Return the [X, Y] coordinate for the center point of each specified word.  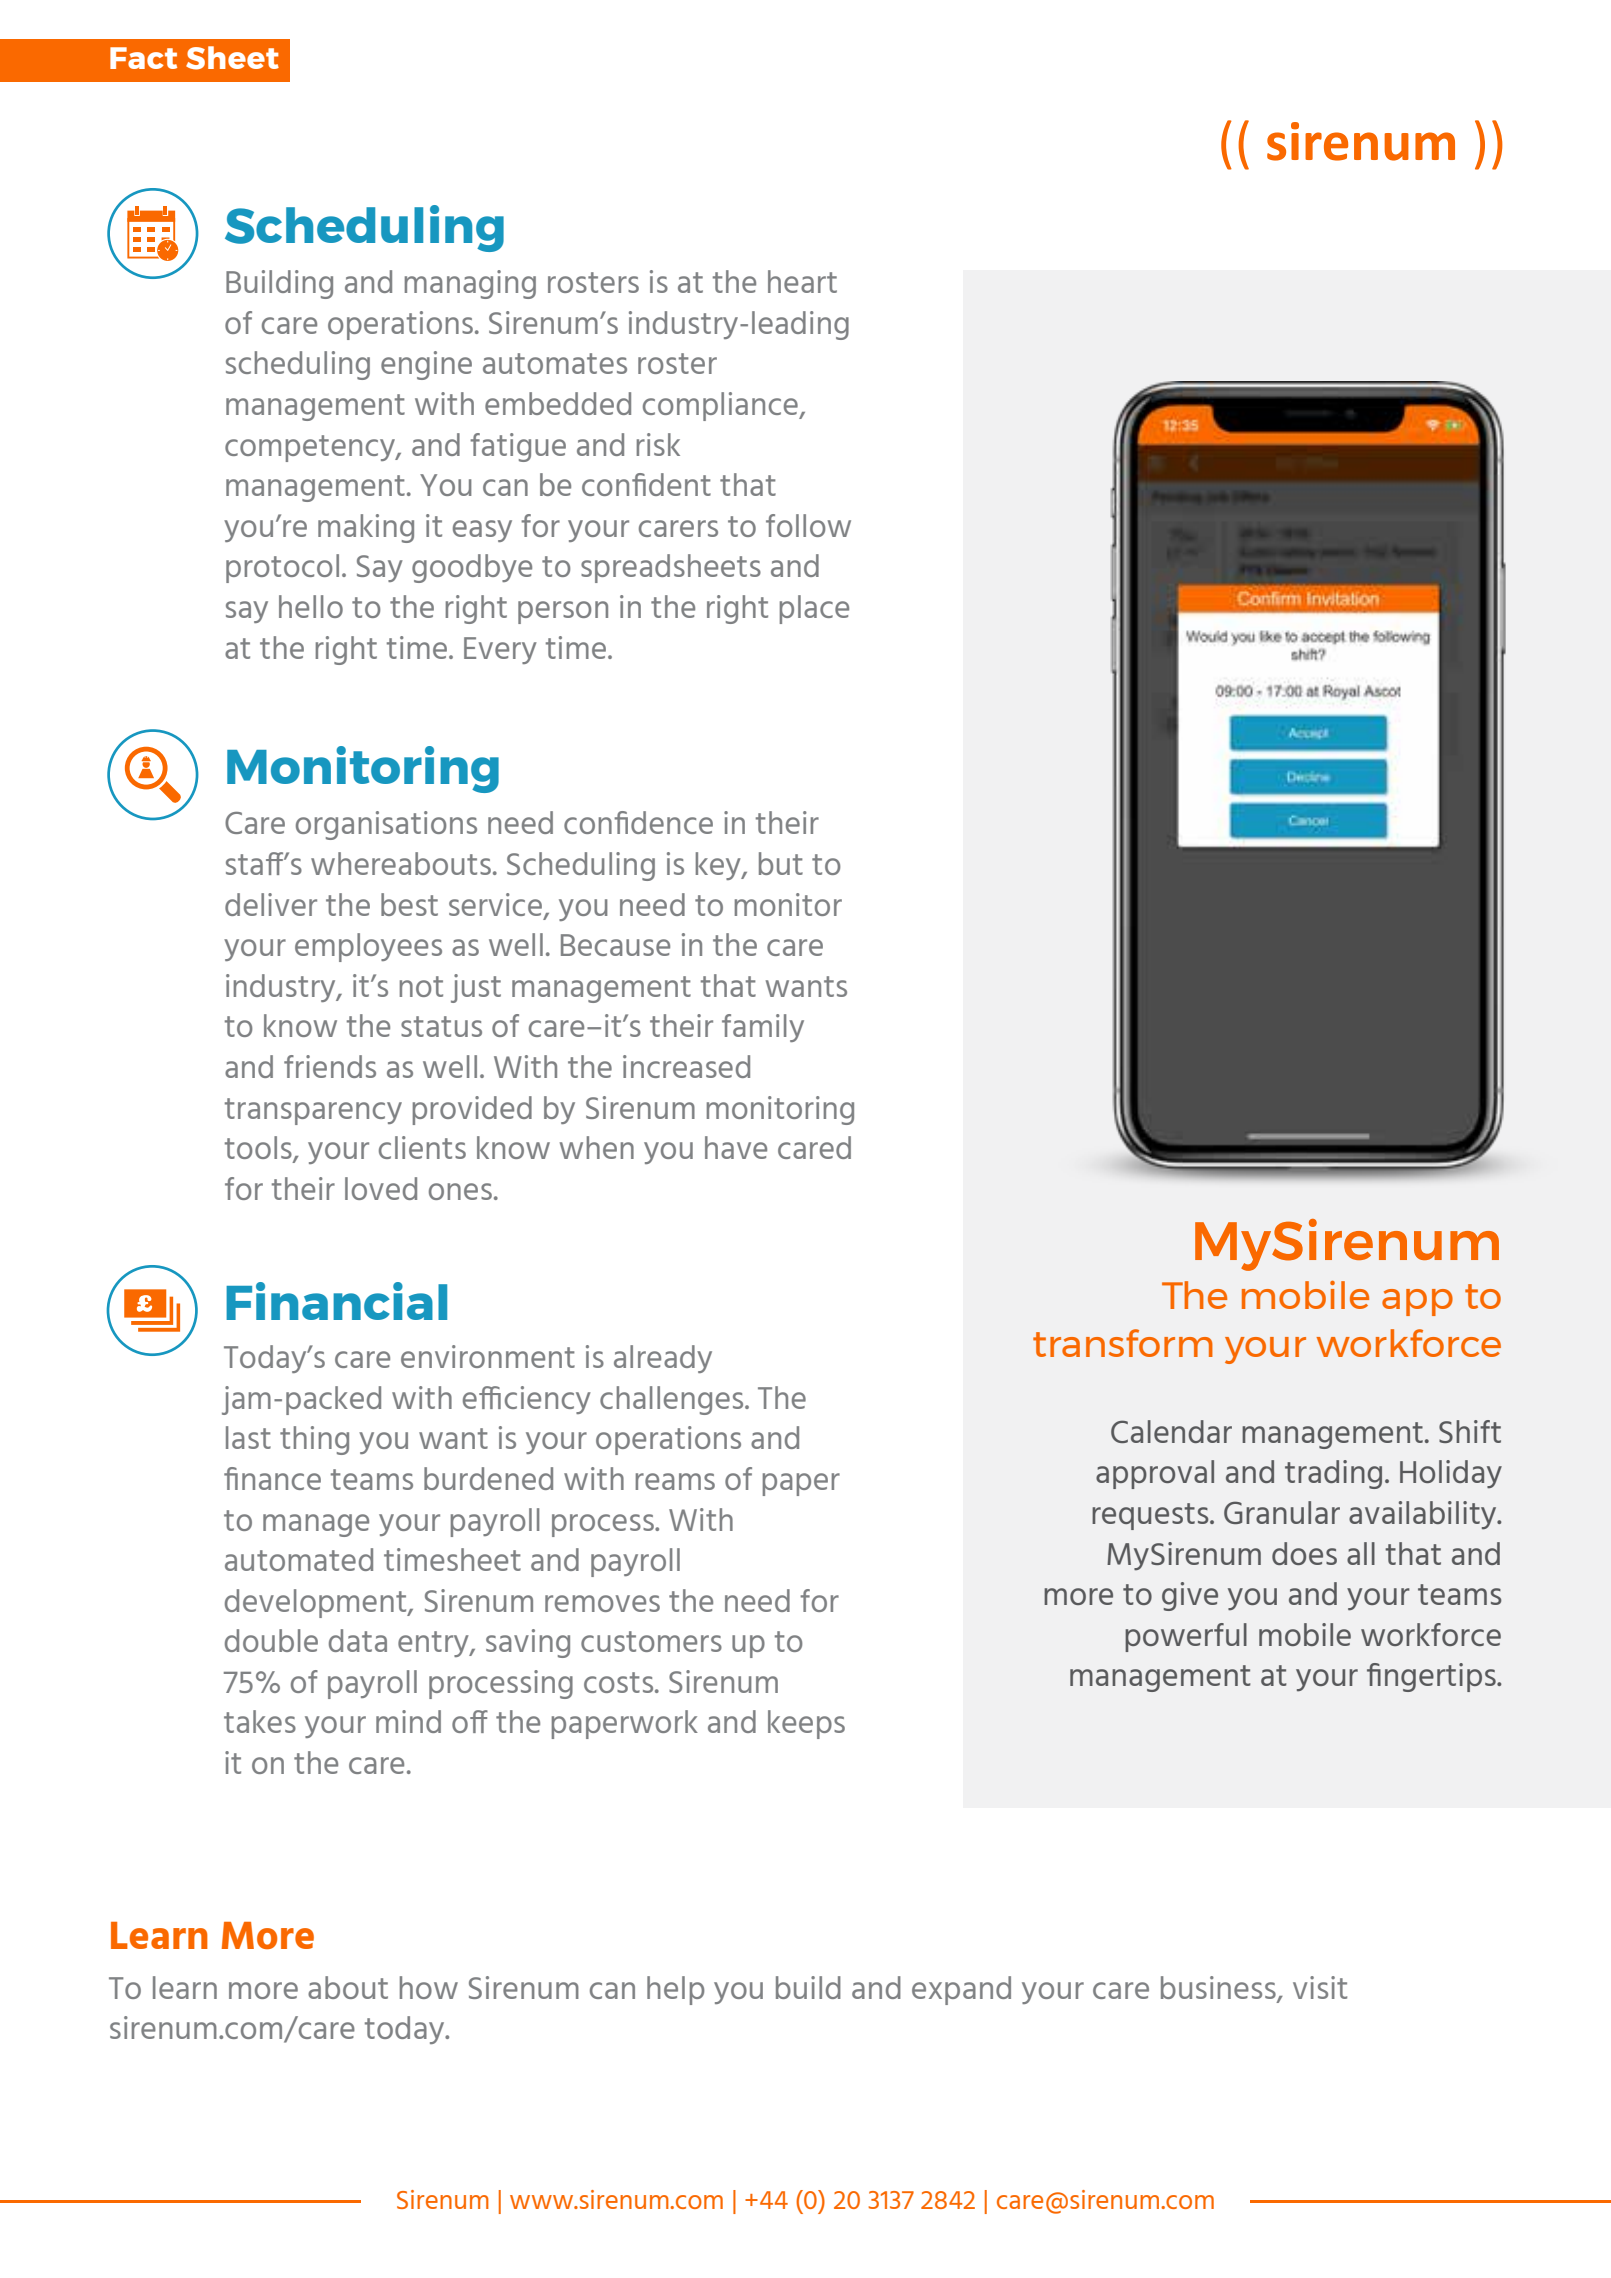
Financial [336, 1301]
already [663, 1359]
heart [802, 281]
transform [1123, 1343]
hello [311, 606]
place [814, 609]
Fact [143, 58]
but [781, 863]
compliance [721, 406]
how [429, 1987]
